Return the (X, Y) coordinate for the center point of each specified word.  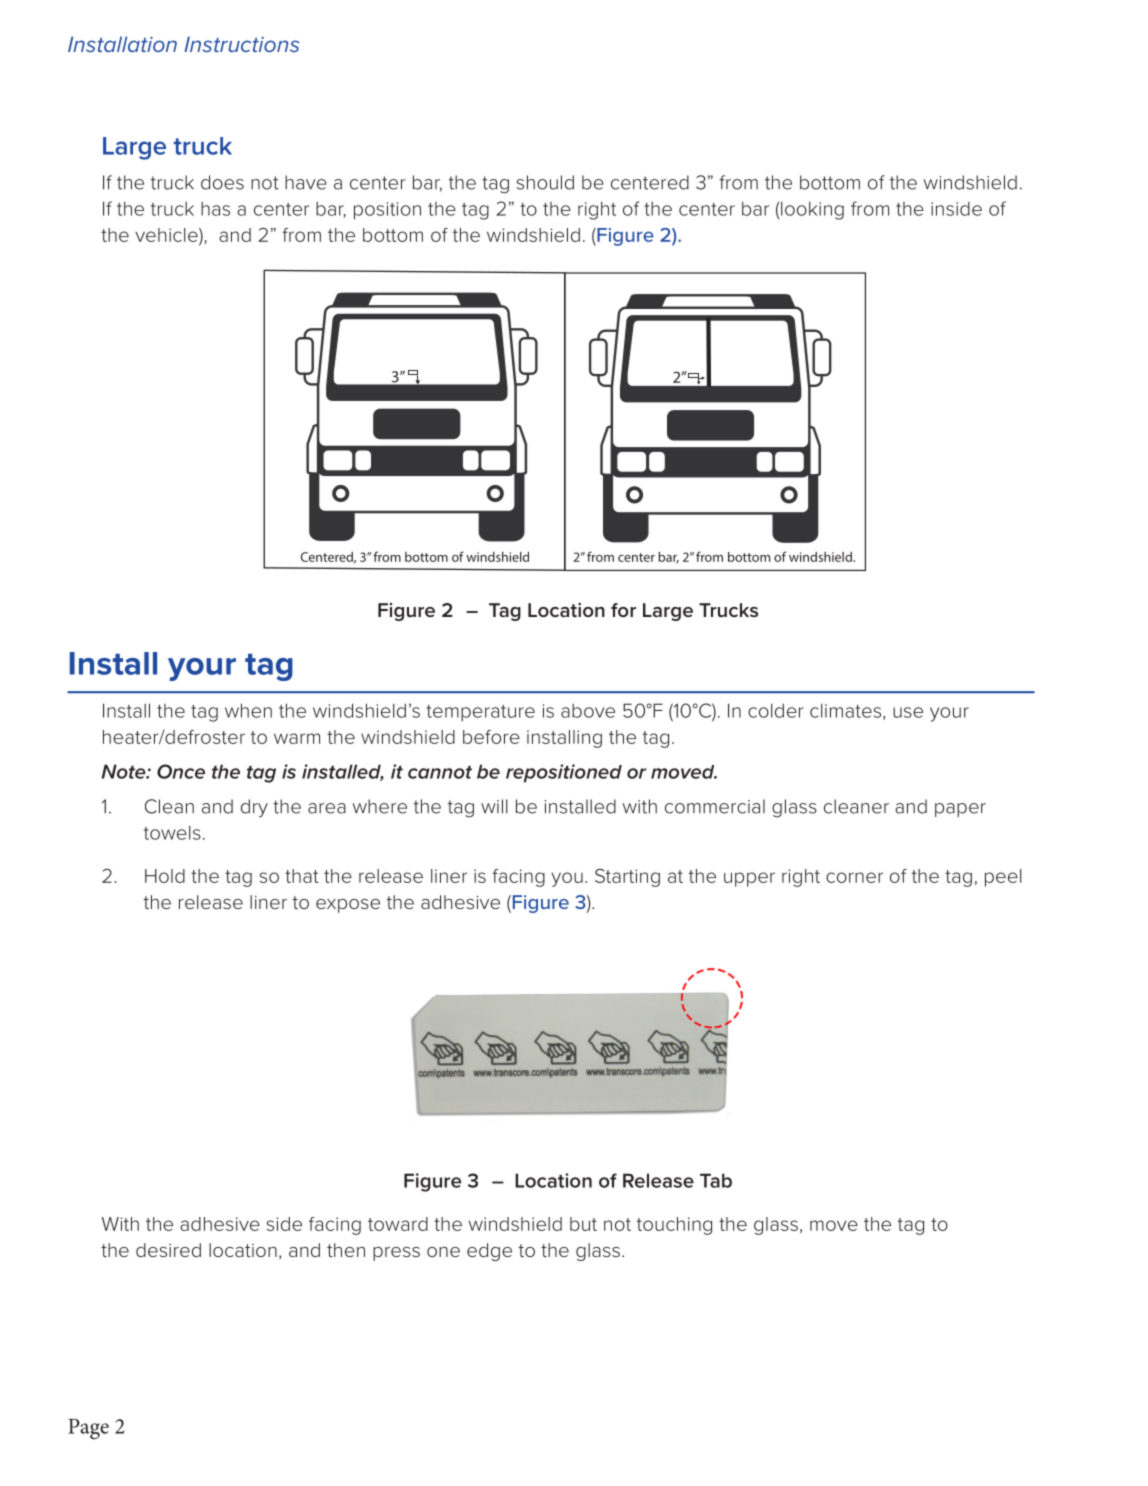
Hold (165, 876)
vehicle (167, 235)
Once (181, 771)
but (583, 1224)
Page (88, 1429)
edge (489, 1252)
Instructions (242, 44)
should (545, 182)
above (588, 711)
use (908, 712)
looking (812, 210)
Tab (716, 1180)
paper (960, 810)
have (306, 182)
